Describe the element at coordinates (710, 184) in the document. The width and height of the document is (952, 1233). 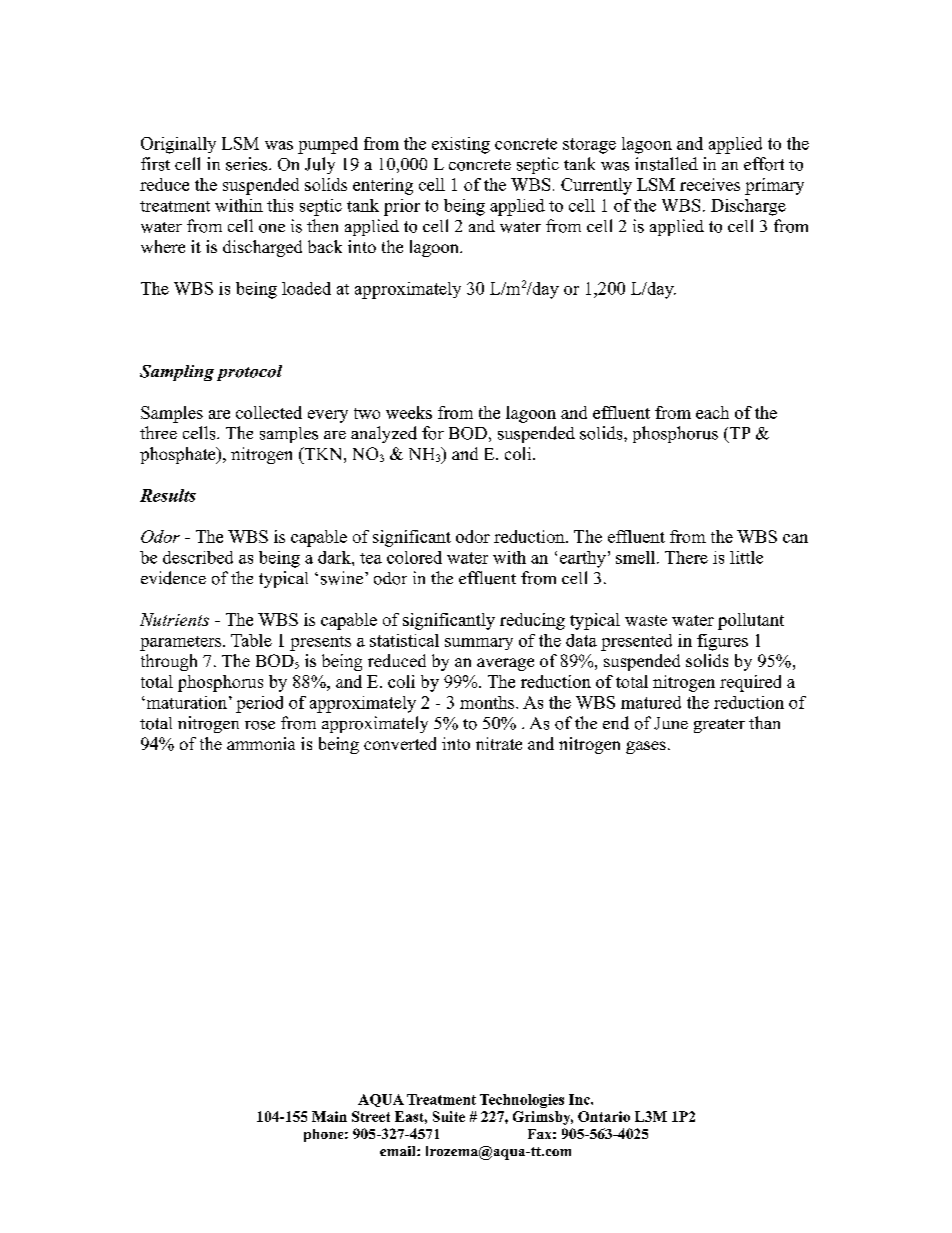
I see `receives` at that location.
